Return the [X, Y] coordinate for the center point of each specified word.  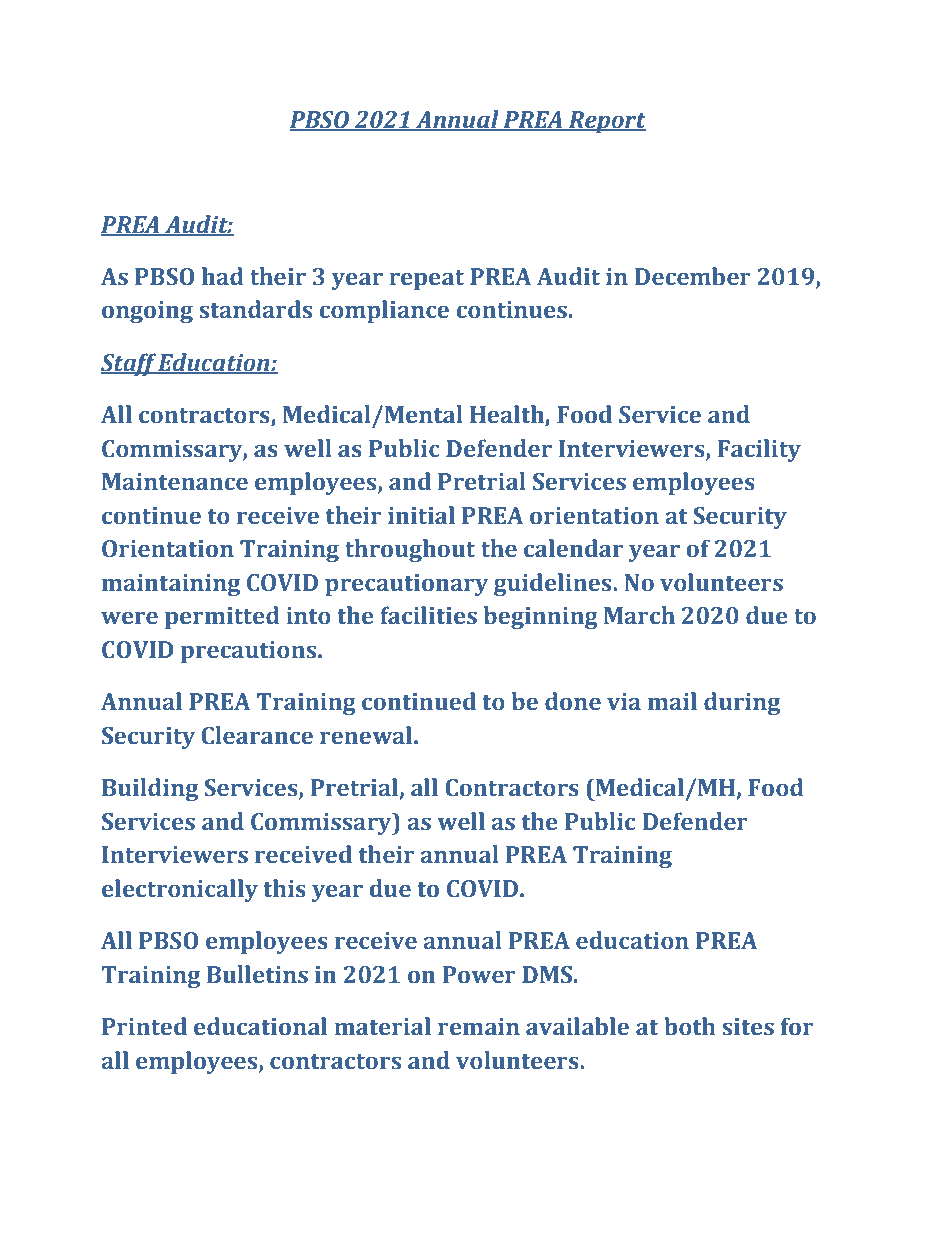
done [573, 701]
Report [606, 122]
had [223, 276]
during [742, 703]
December [693, 276]
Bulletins [257, 974]
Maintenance [175, 482]
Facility [759, 450]
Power [479, 975]
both [690, 1026]
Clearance [257, 735]
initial [421, 515]
